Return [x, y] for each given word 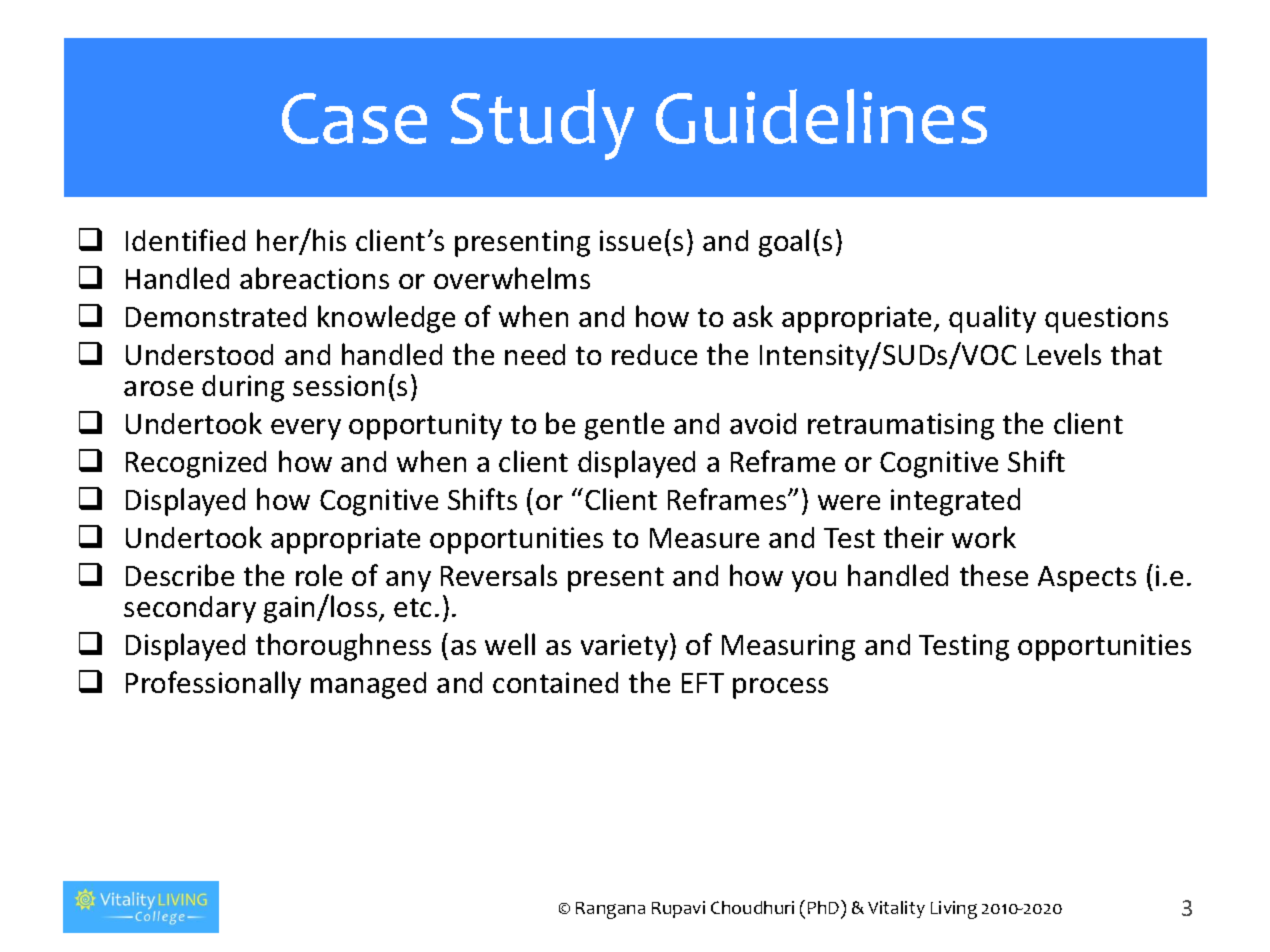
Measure [704, 538]
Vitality [896, 909]
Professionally [213, 685]
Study [542, 124]
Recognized [196, 464]
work [984, 537]
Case [354, 118]
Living [954, 910]
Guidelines [821, 116]
